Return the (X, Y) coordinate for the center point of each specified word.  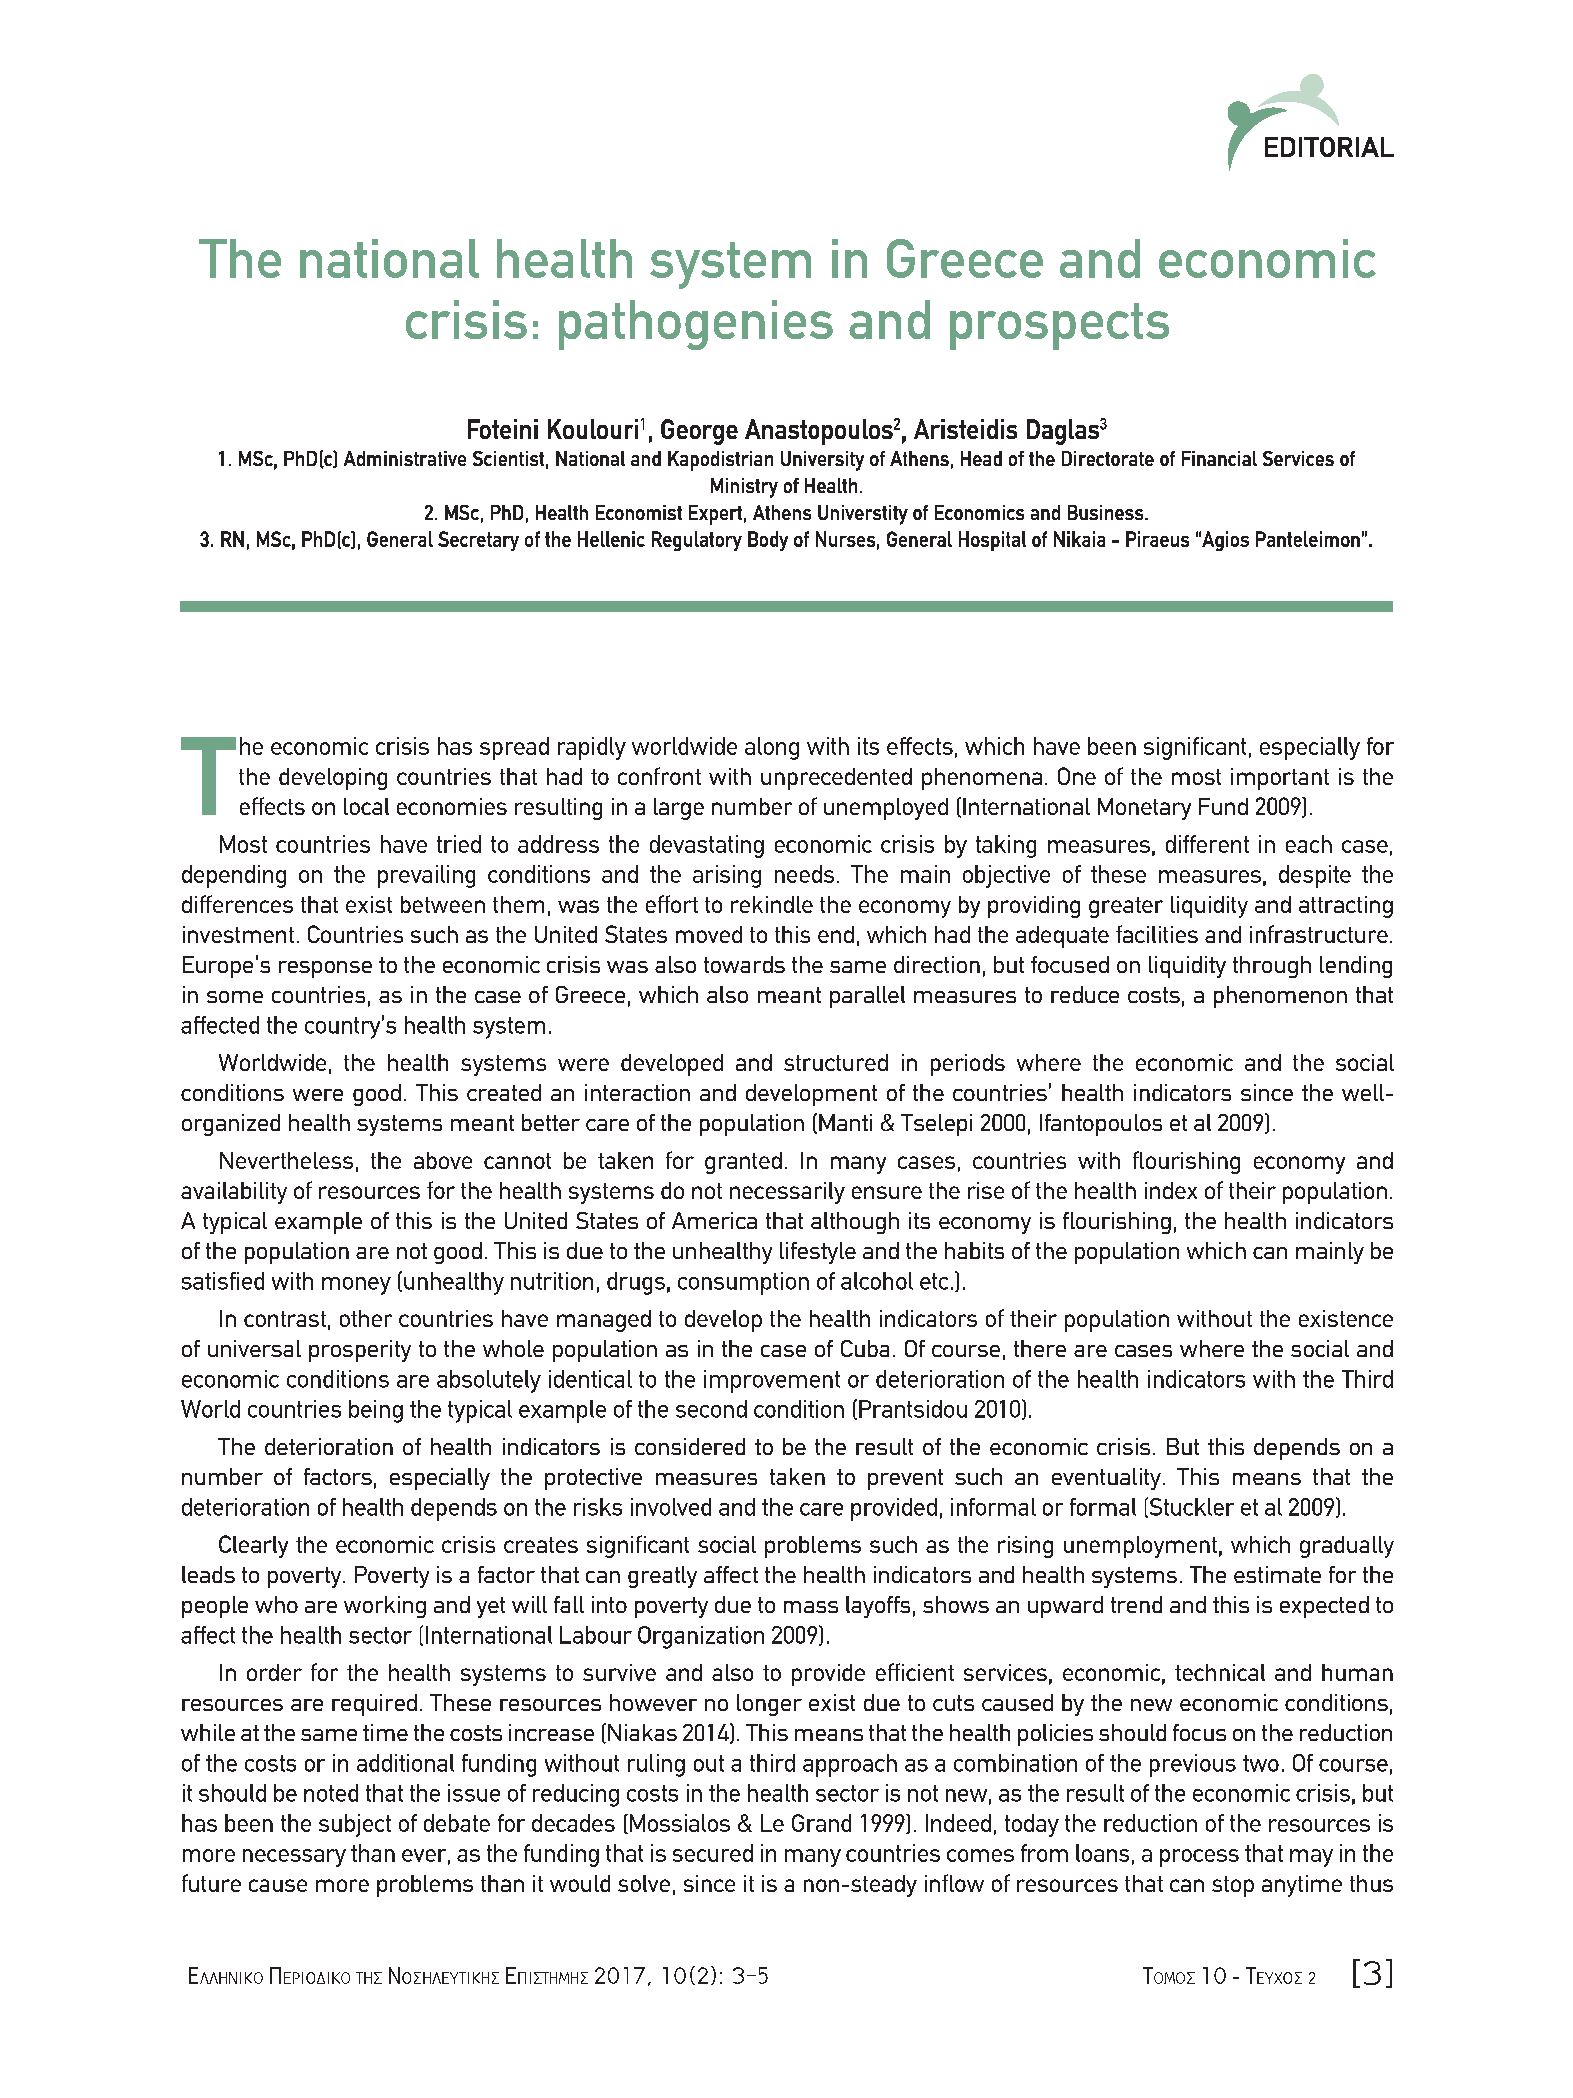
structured (836, 1062)
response (325, 969)
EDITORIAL (1329, 147)
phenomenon (1280, 997)
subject (355, 1825)
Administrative (405, 458)
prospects (1059, 326)
